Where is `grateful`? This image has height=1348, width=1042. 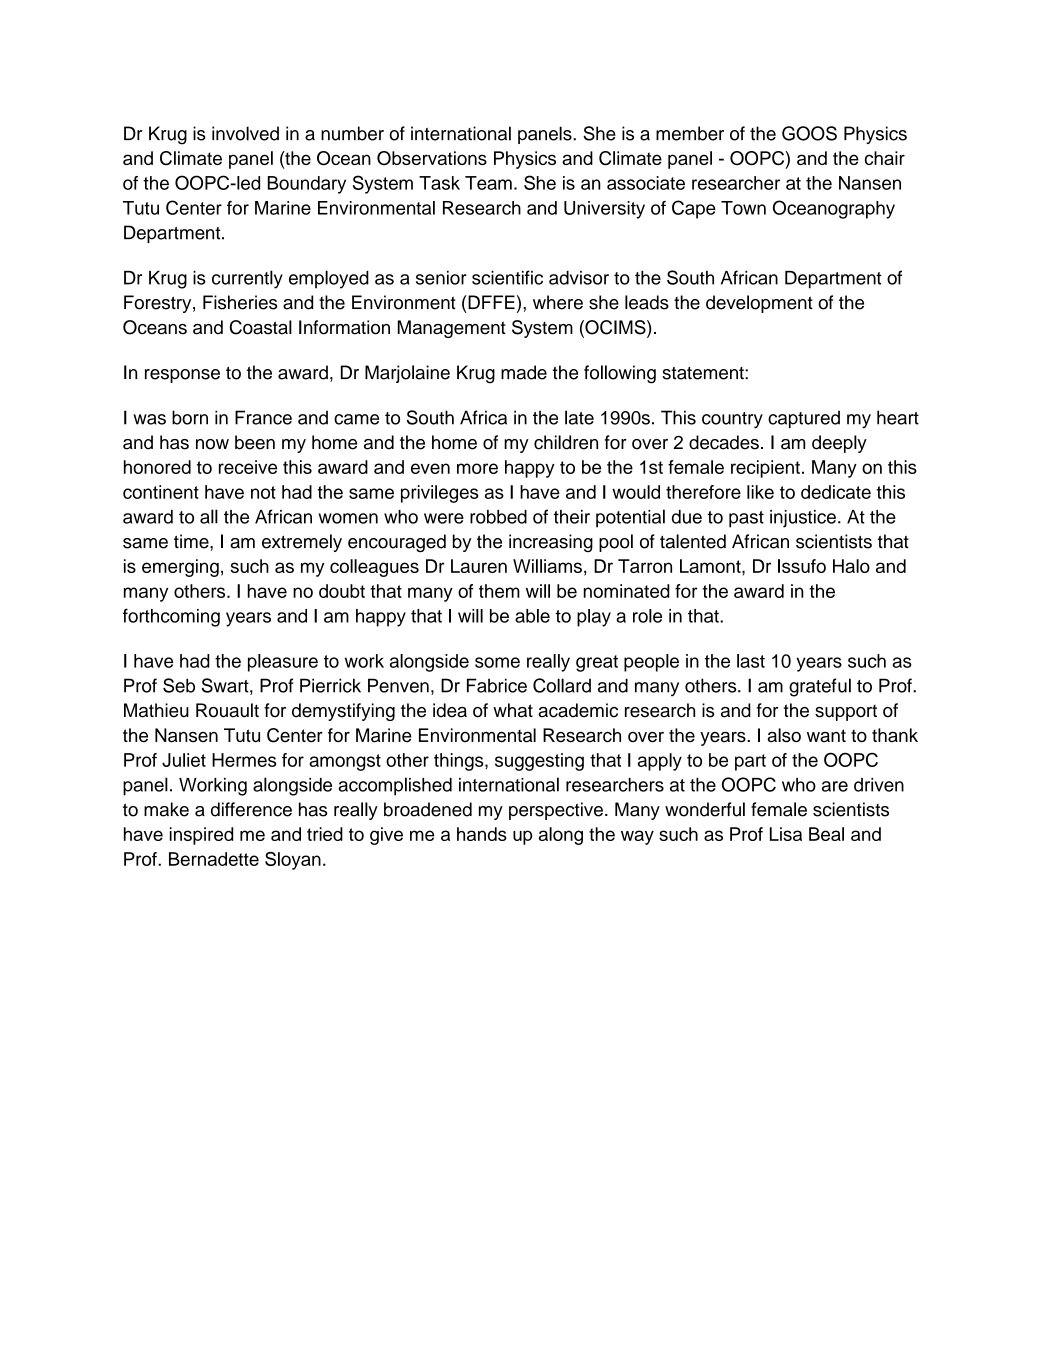 grateful is located at coordinates (820, 687).
